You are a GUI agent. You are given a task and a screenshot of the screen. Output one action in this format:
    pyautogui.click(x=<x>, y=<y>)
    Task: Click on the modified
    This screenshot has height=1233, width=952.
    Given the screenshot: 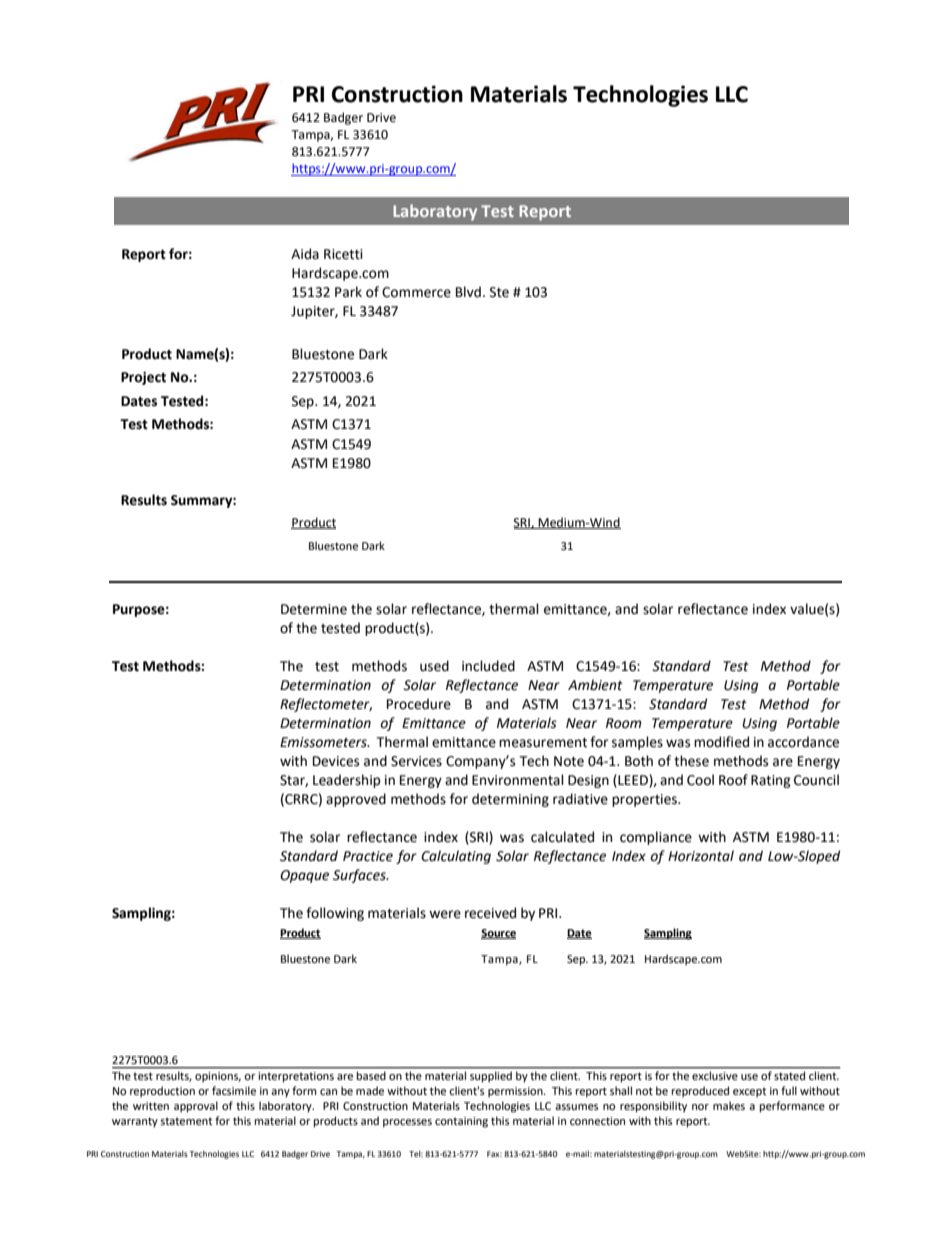 What is the action you would take?
    pyautogui.click(x=721, y=742)
